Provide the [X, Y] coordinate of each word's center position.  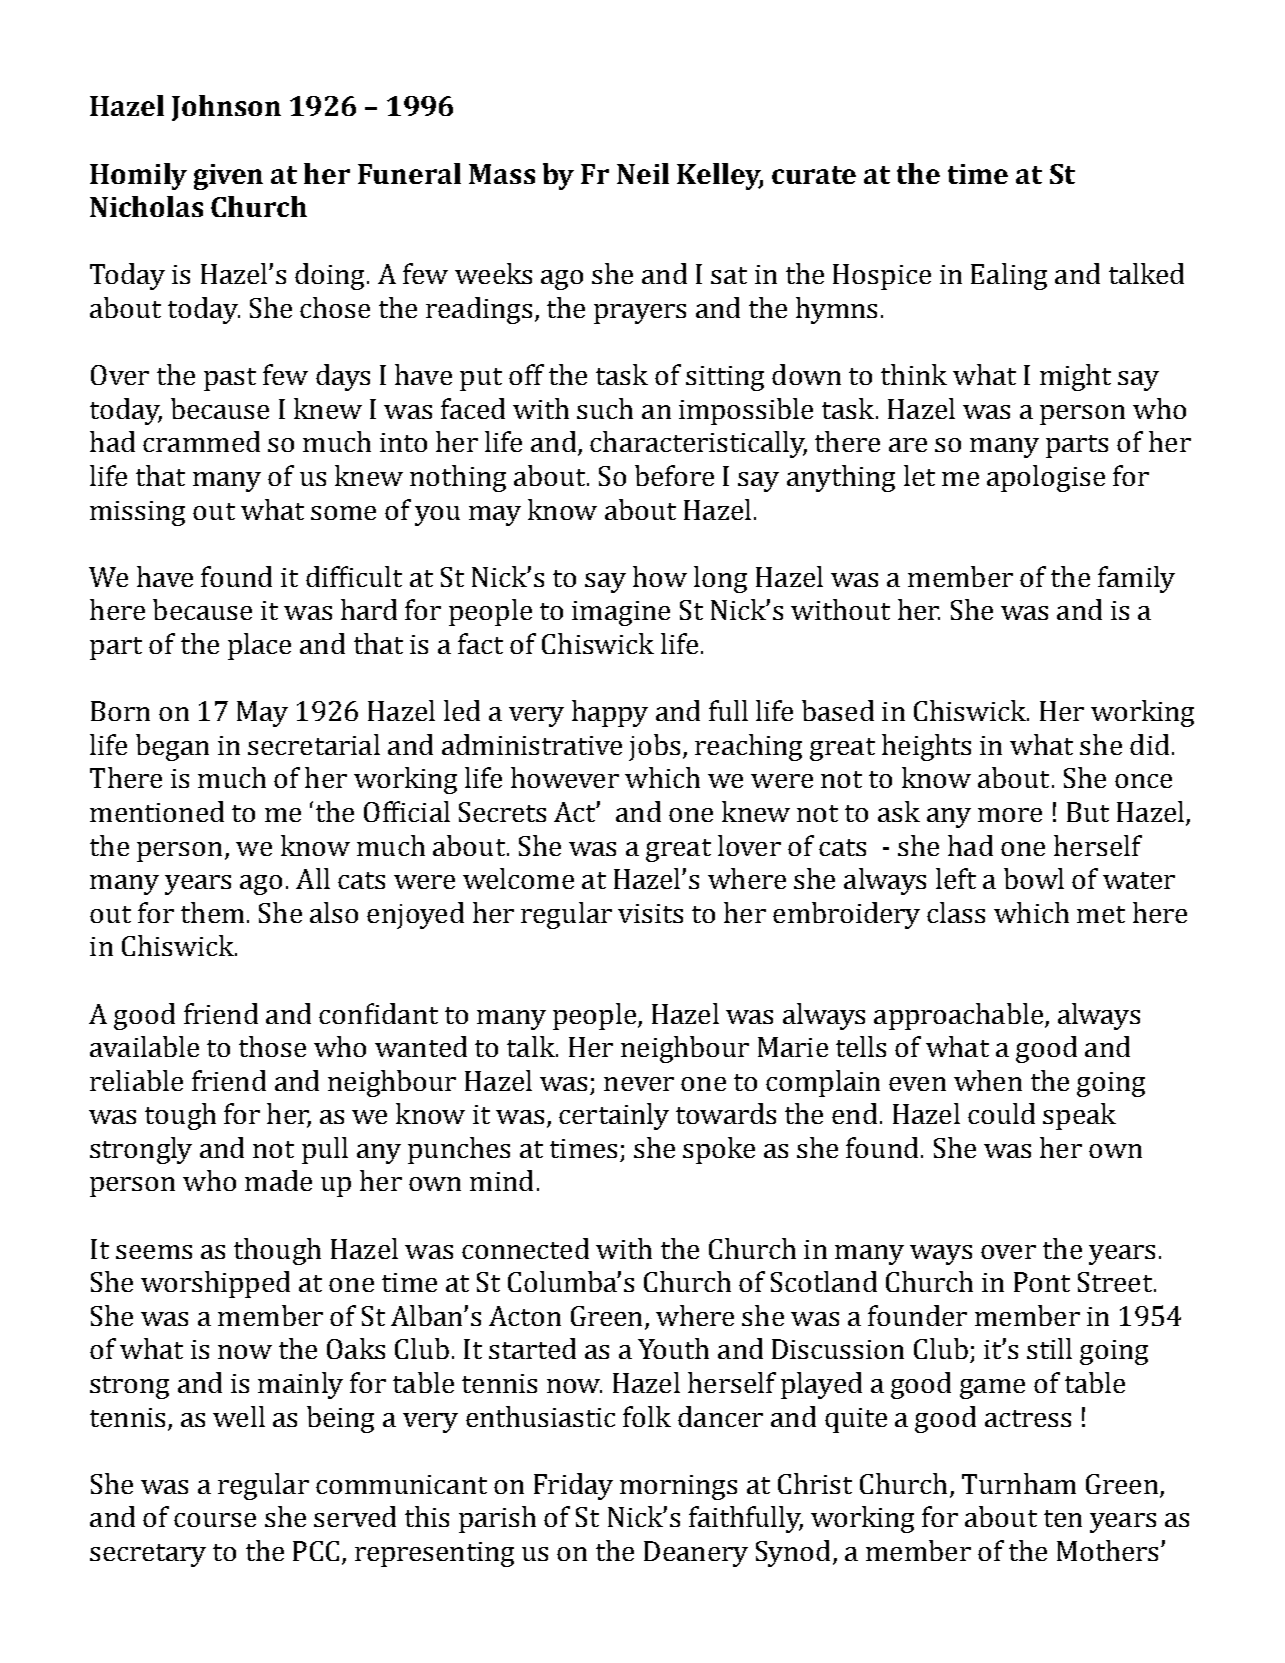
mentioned [157, 811]
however [565, 777]
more [1010, 815]
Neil [643, 173]
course [215, 1520]
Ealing [1009, 276]
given [228, 177]
